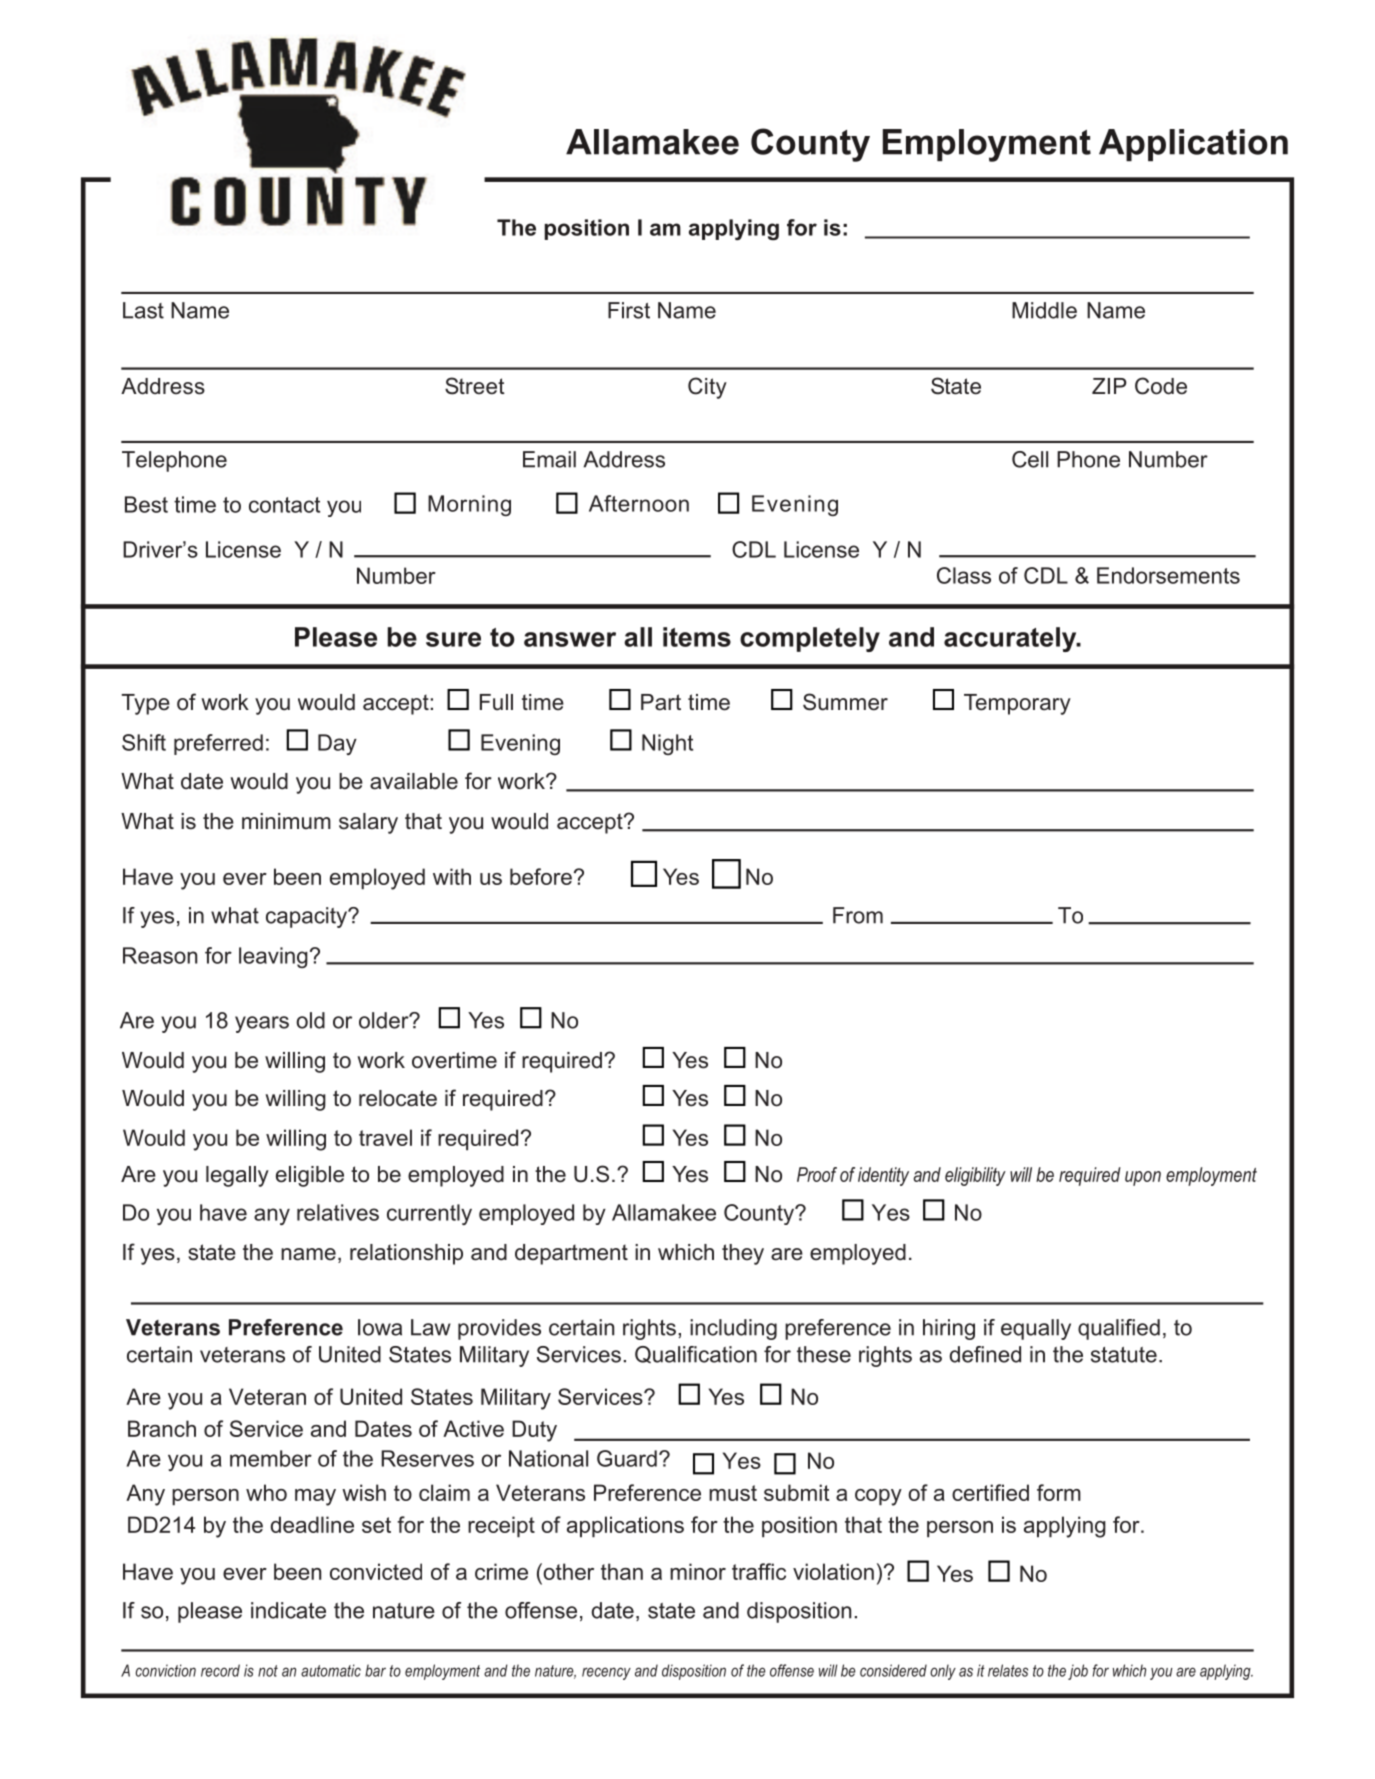 The width and height of the screenshot is (1375, 1779). Describe the element at coordinates (288, 1610) in the screenshot. I see `indicate` at that location.
